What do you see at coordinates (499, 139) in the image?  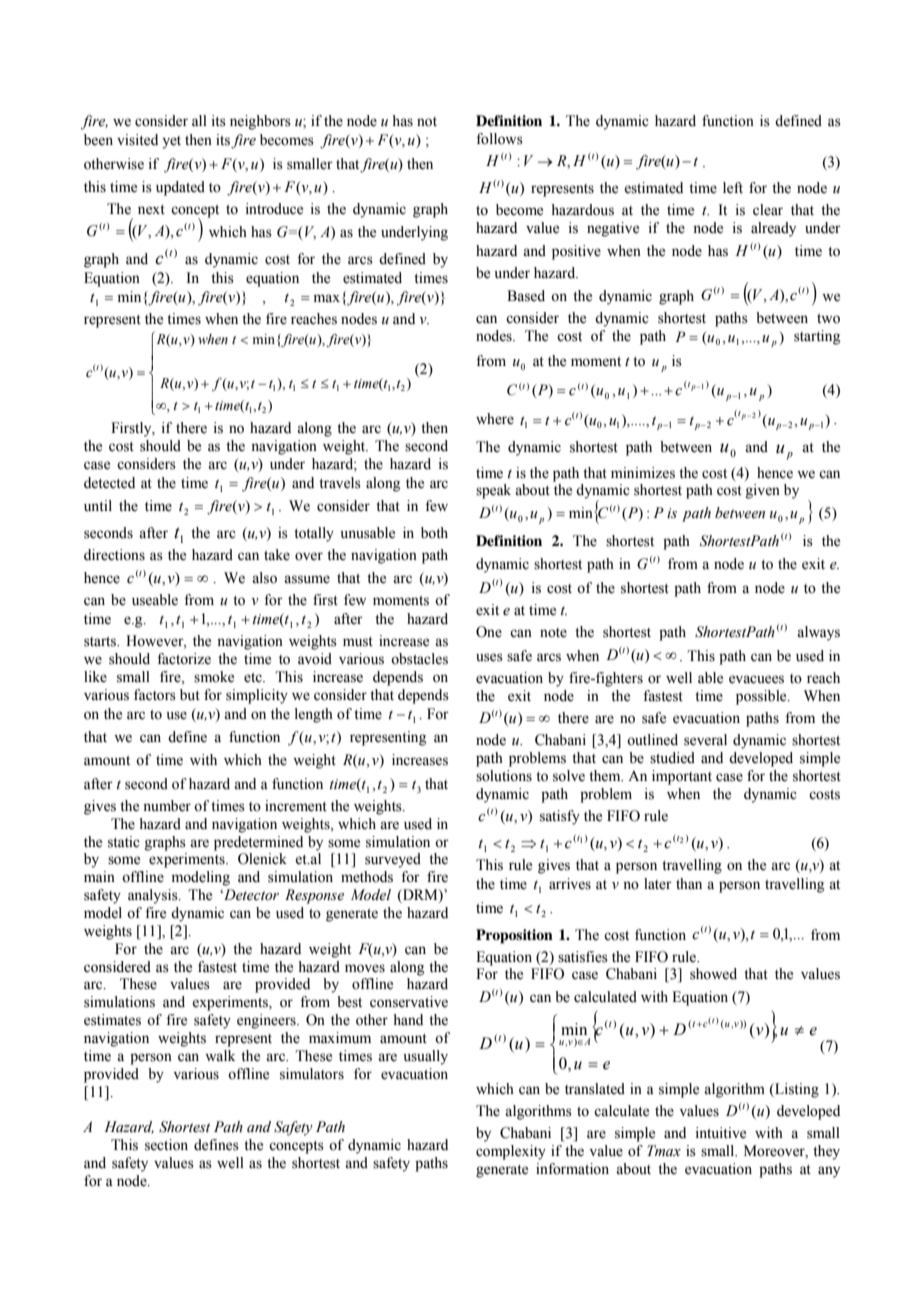 I see `follows` at bounding box center [499, 139].
